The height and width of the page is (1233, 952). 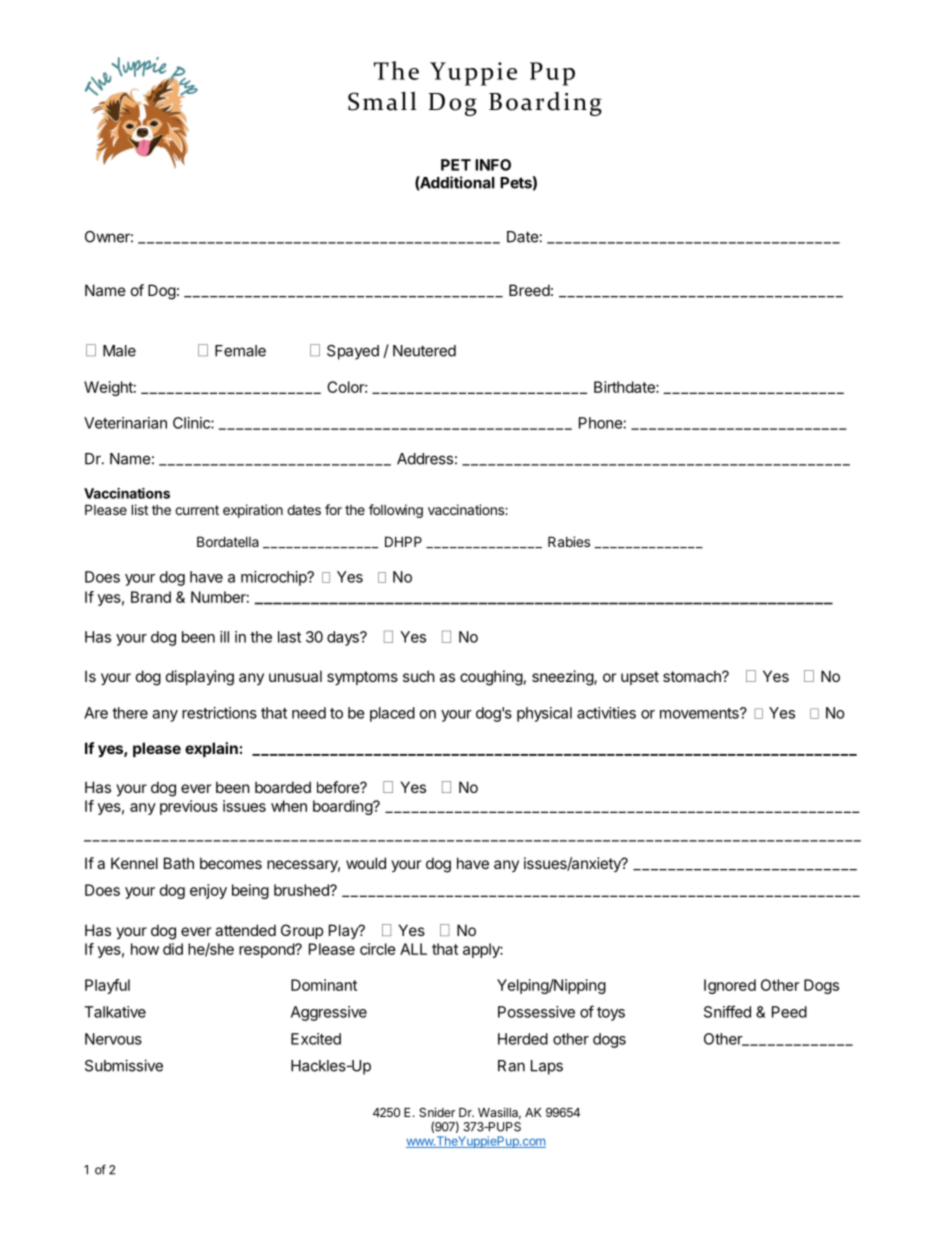 I want to click on following, so click(x=396, y=511).
